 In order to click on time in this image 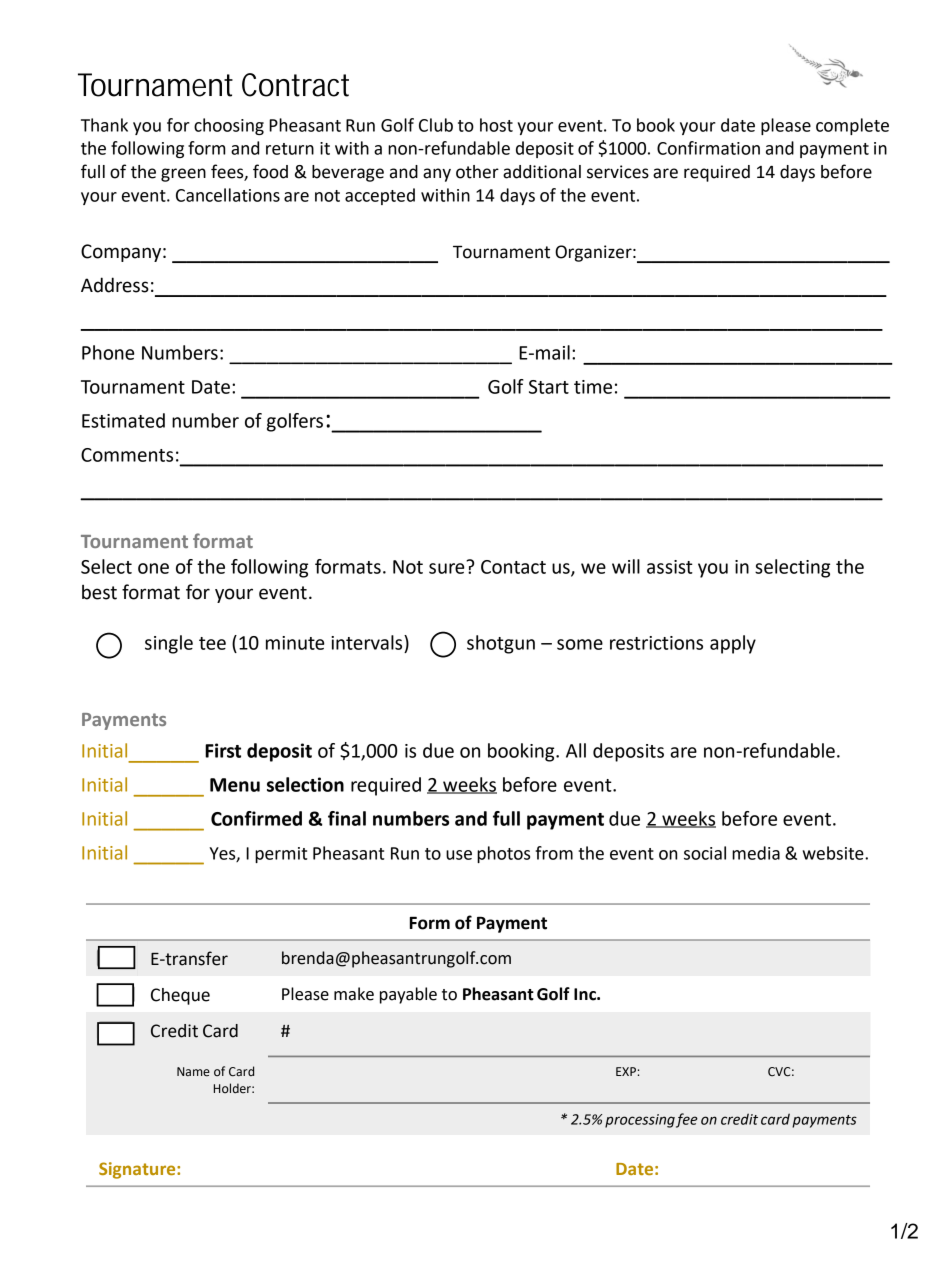, I will do `click(593, 387)`.
